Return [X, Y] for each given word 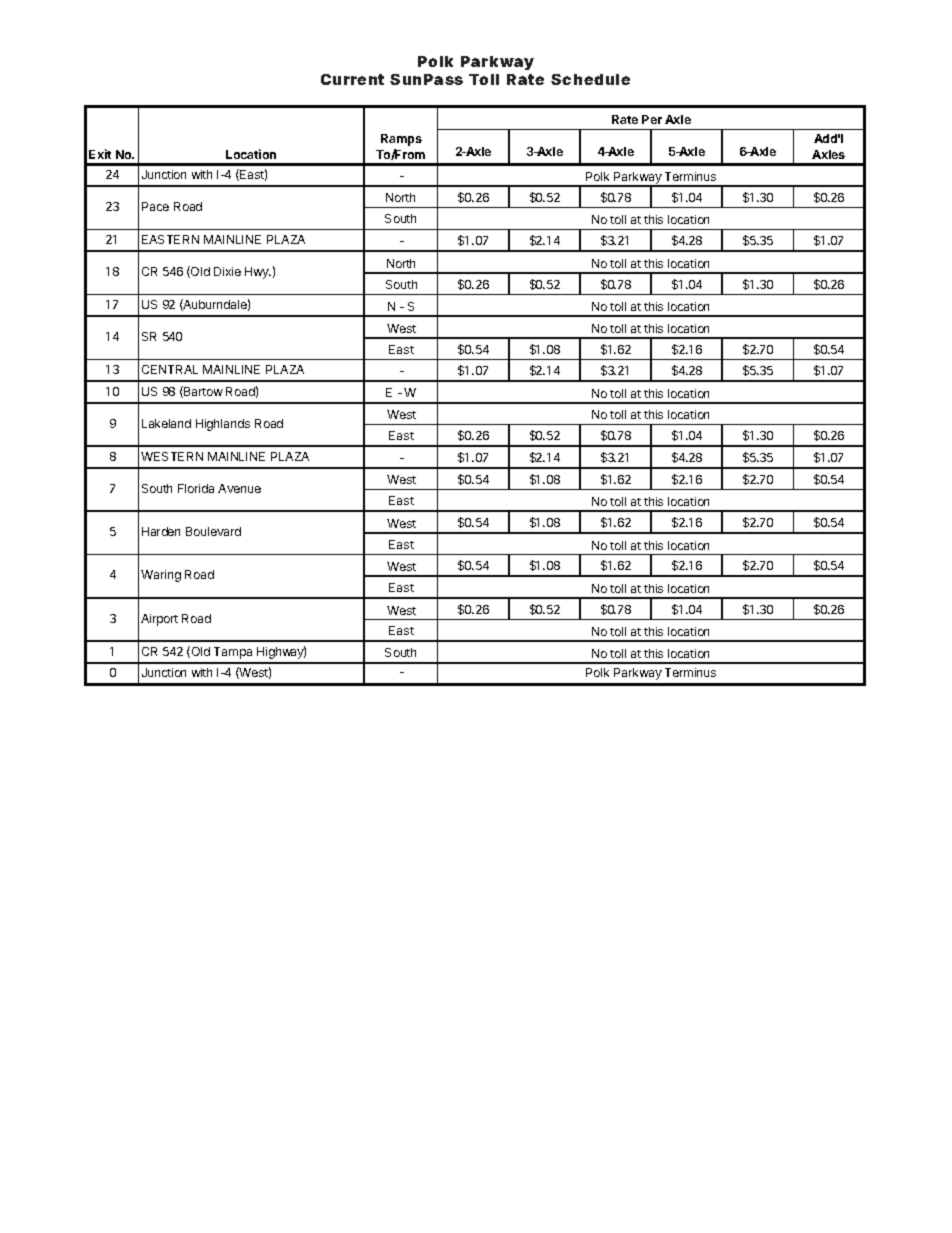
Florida [196, 488]
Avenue [239, 488]
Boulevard [213, 531]
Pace [155, 206]
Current [352, 79]
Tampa [233, 653]
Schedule [590, 79]
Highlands [223, 425]
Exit [100, 154]
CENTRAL [170, 369]
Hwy [258, 273]
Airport [159, 620]
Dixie [227, 271]
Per [652, 119]
